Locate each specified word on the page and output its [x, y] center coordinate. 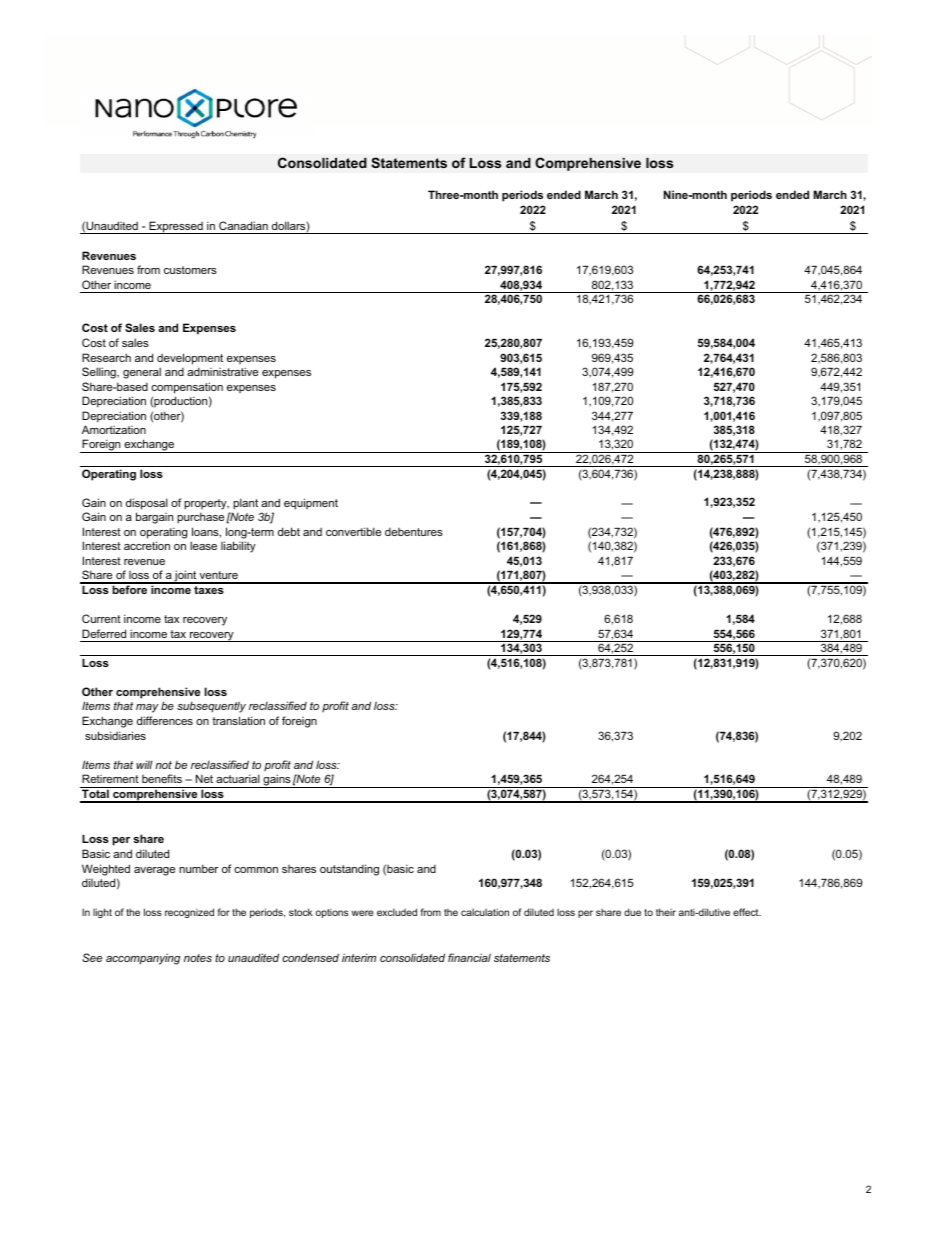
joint [186, 577]
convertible [353, 531]
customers [190, 270]
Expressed [176, 227]
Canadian [243, 225]
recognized [189, 913]
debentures [414, 531]
